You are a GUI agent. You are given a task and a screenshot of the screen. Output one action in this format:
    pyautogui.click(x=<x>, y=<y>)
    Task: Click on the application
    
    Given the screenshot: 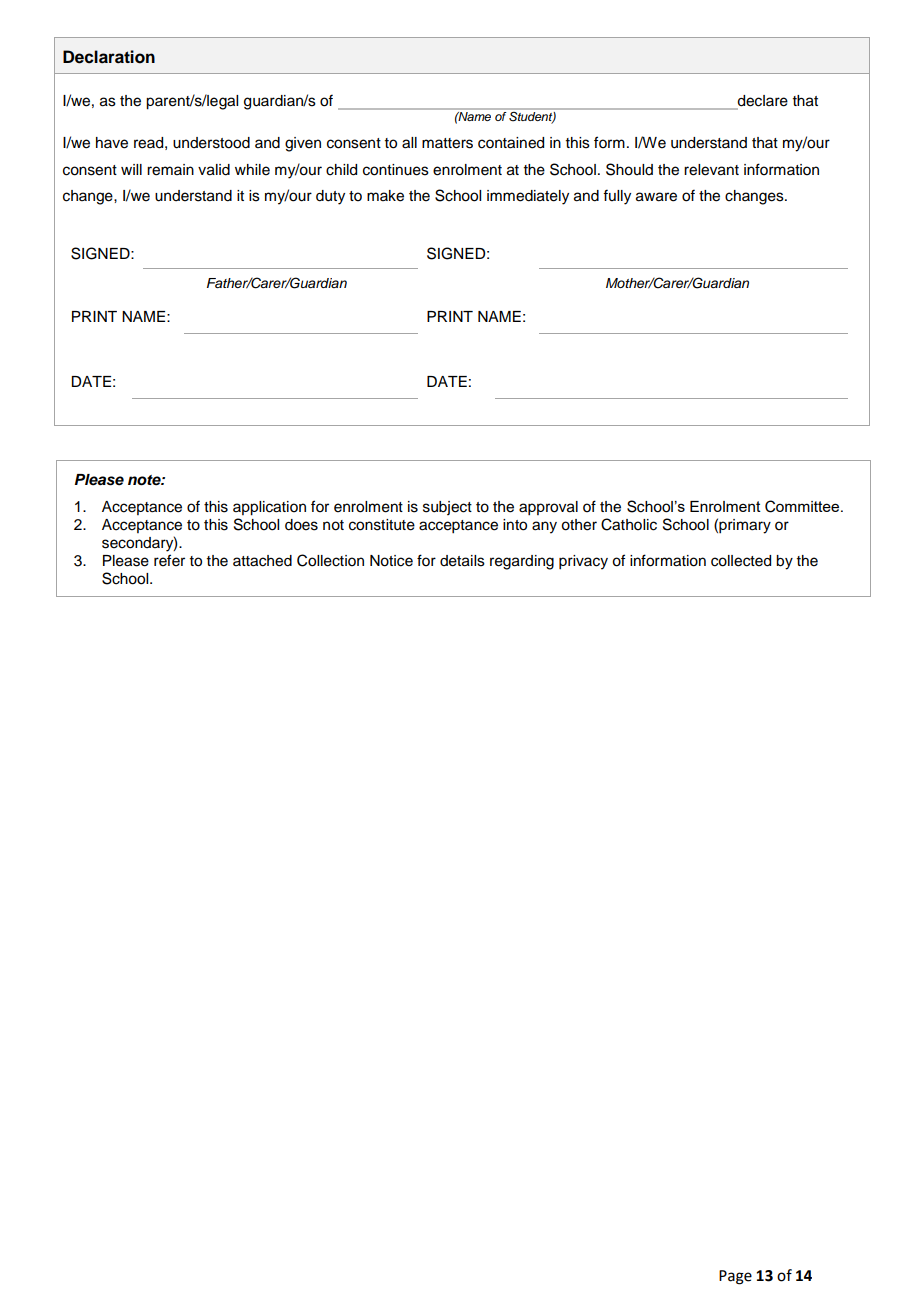 What is the action you would take?
    pyautogui.click(x=269, y=508)
